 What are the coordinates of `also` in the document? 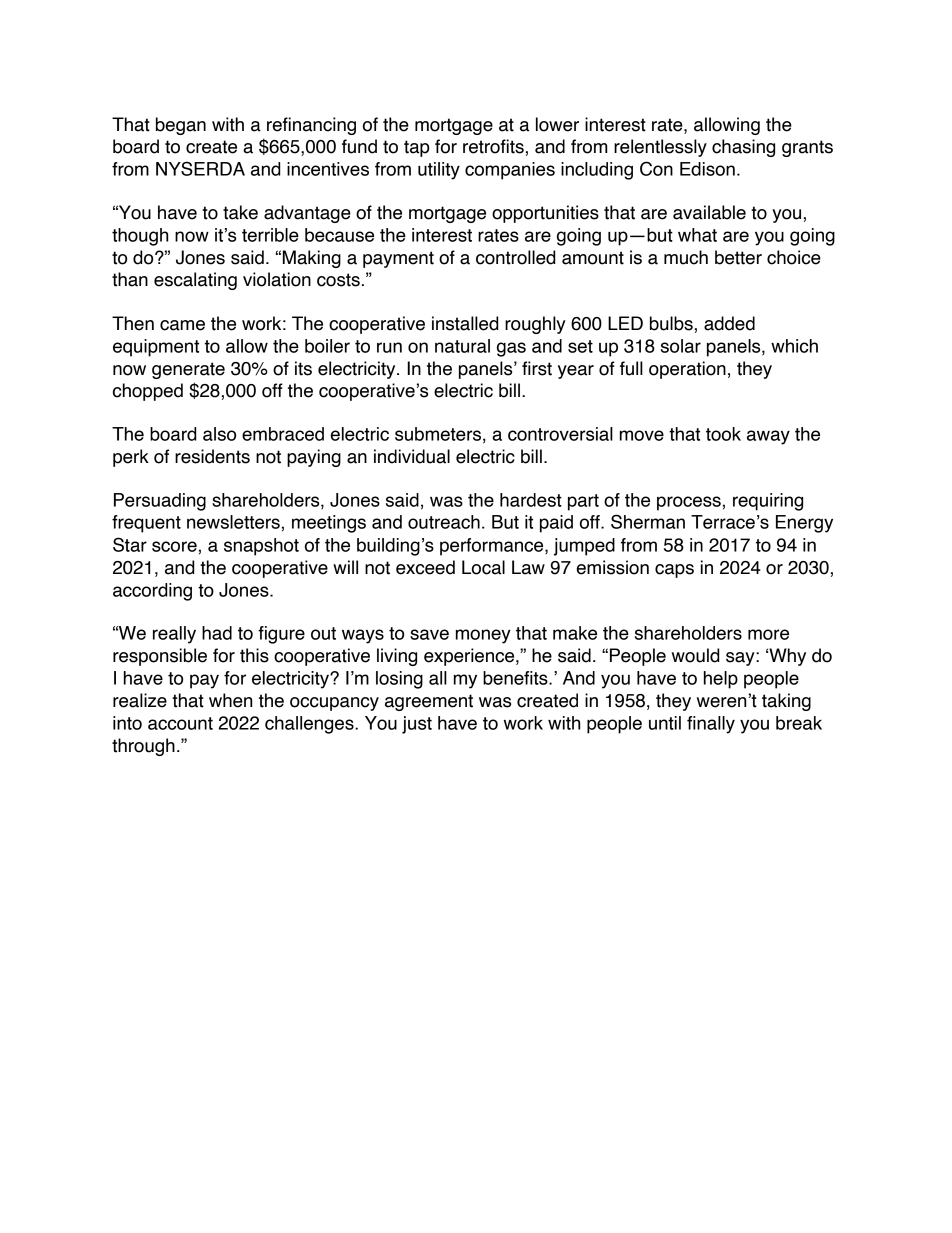 It's located at (219, 434).
